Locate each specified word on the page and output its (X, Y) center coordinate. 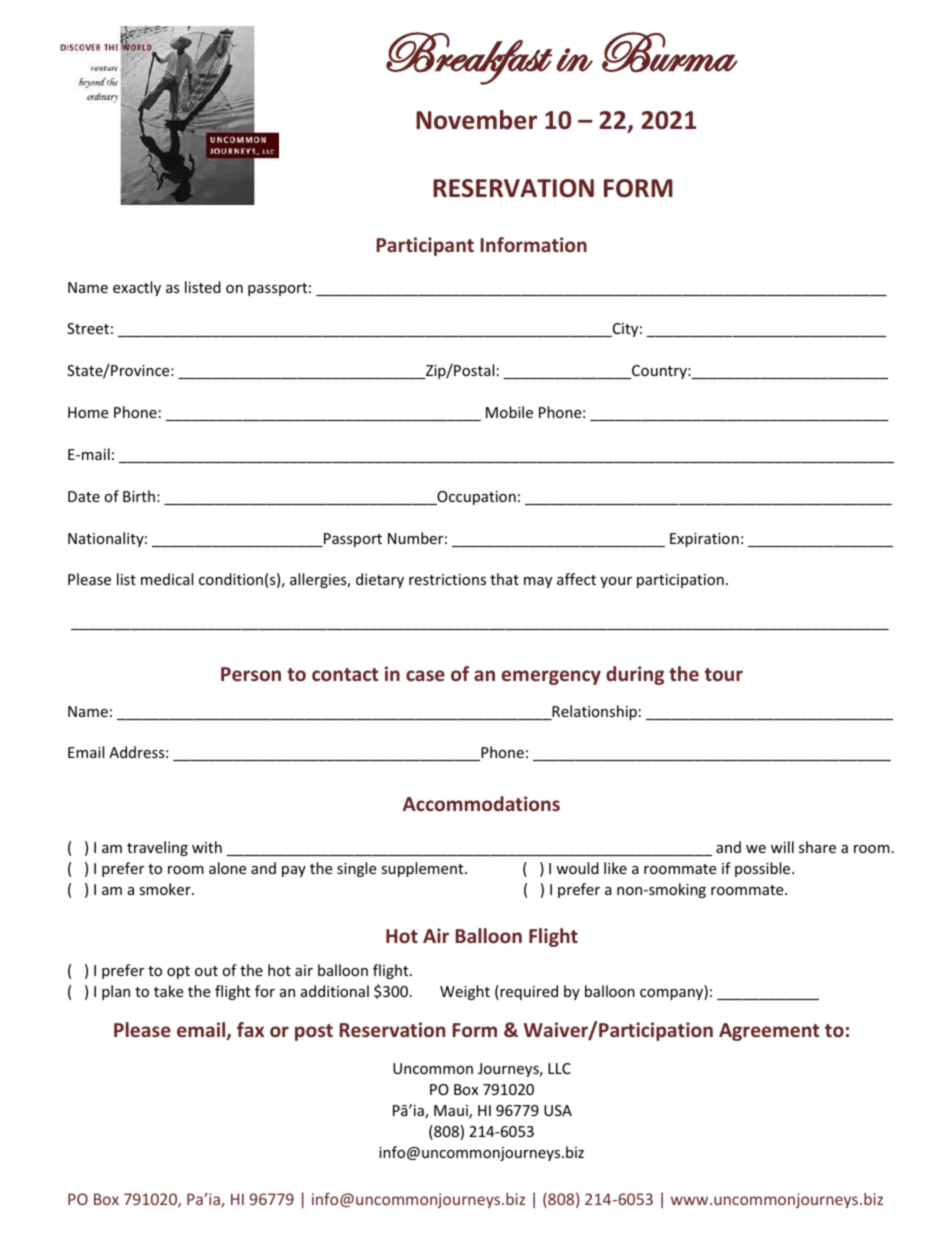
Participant (425, 246)
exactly (137, 288)
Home (88, 412)
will (782, 847)
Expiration (704, 540)
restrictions (447, 579)
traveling (157, 848)
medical (167, 579)
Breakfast (469, 58)
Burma (670, 52)
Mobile (509, 412)
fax (250, 1029)
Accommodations (481, 803)
